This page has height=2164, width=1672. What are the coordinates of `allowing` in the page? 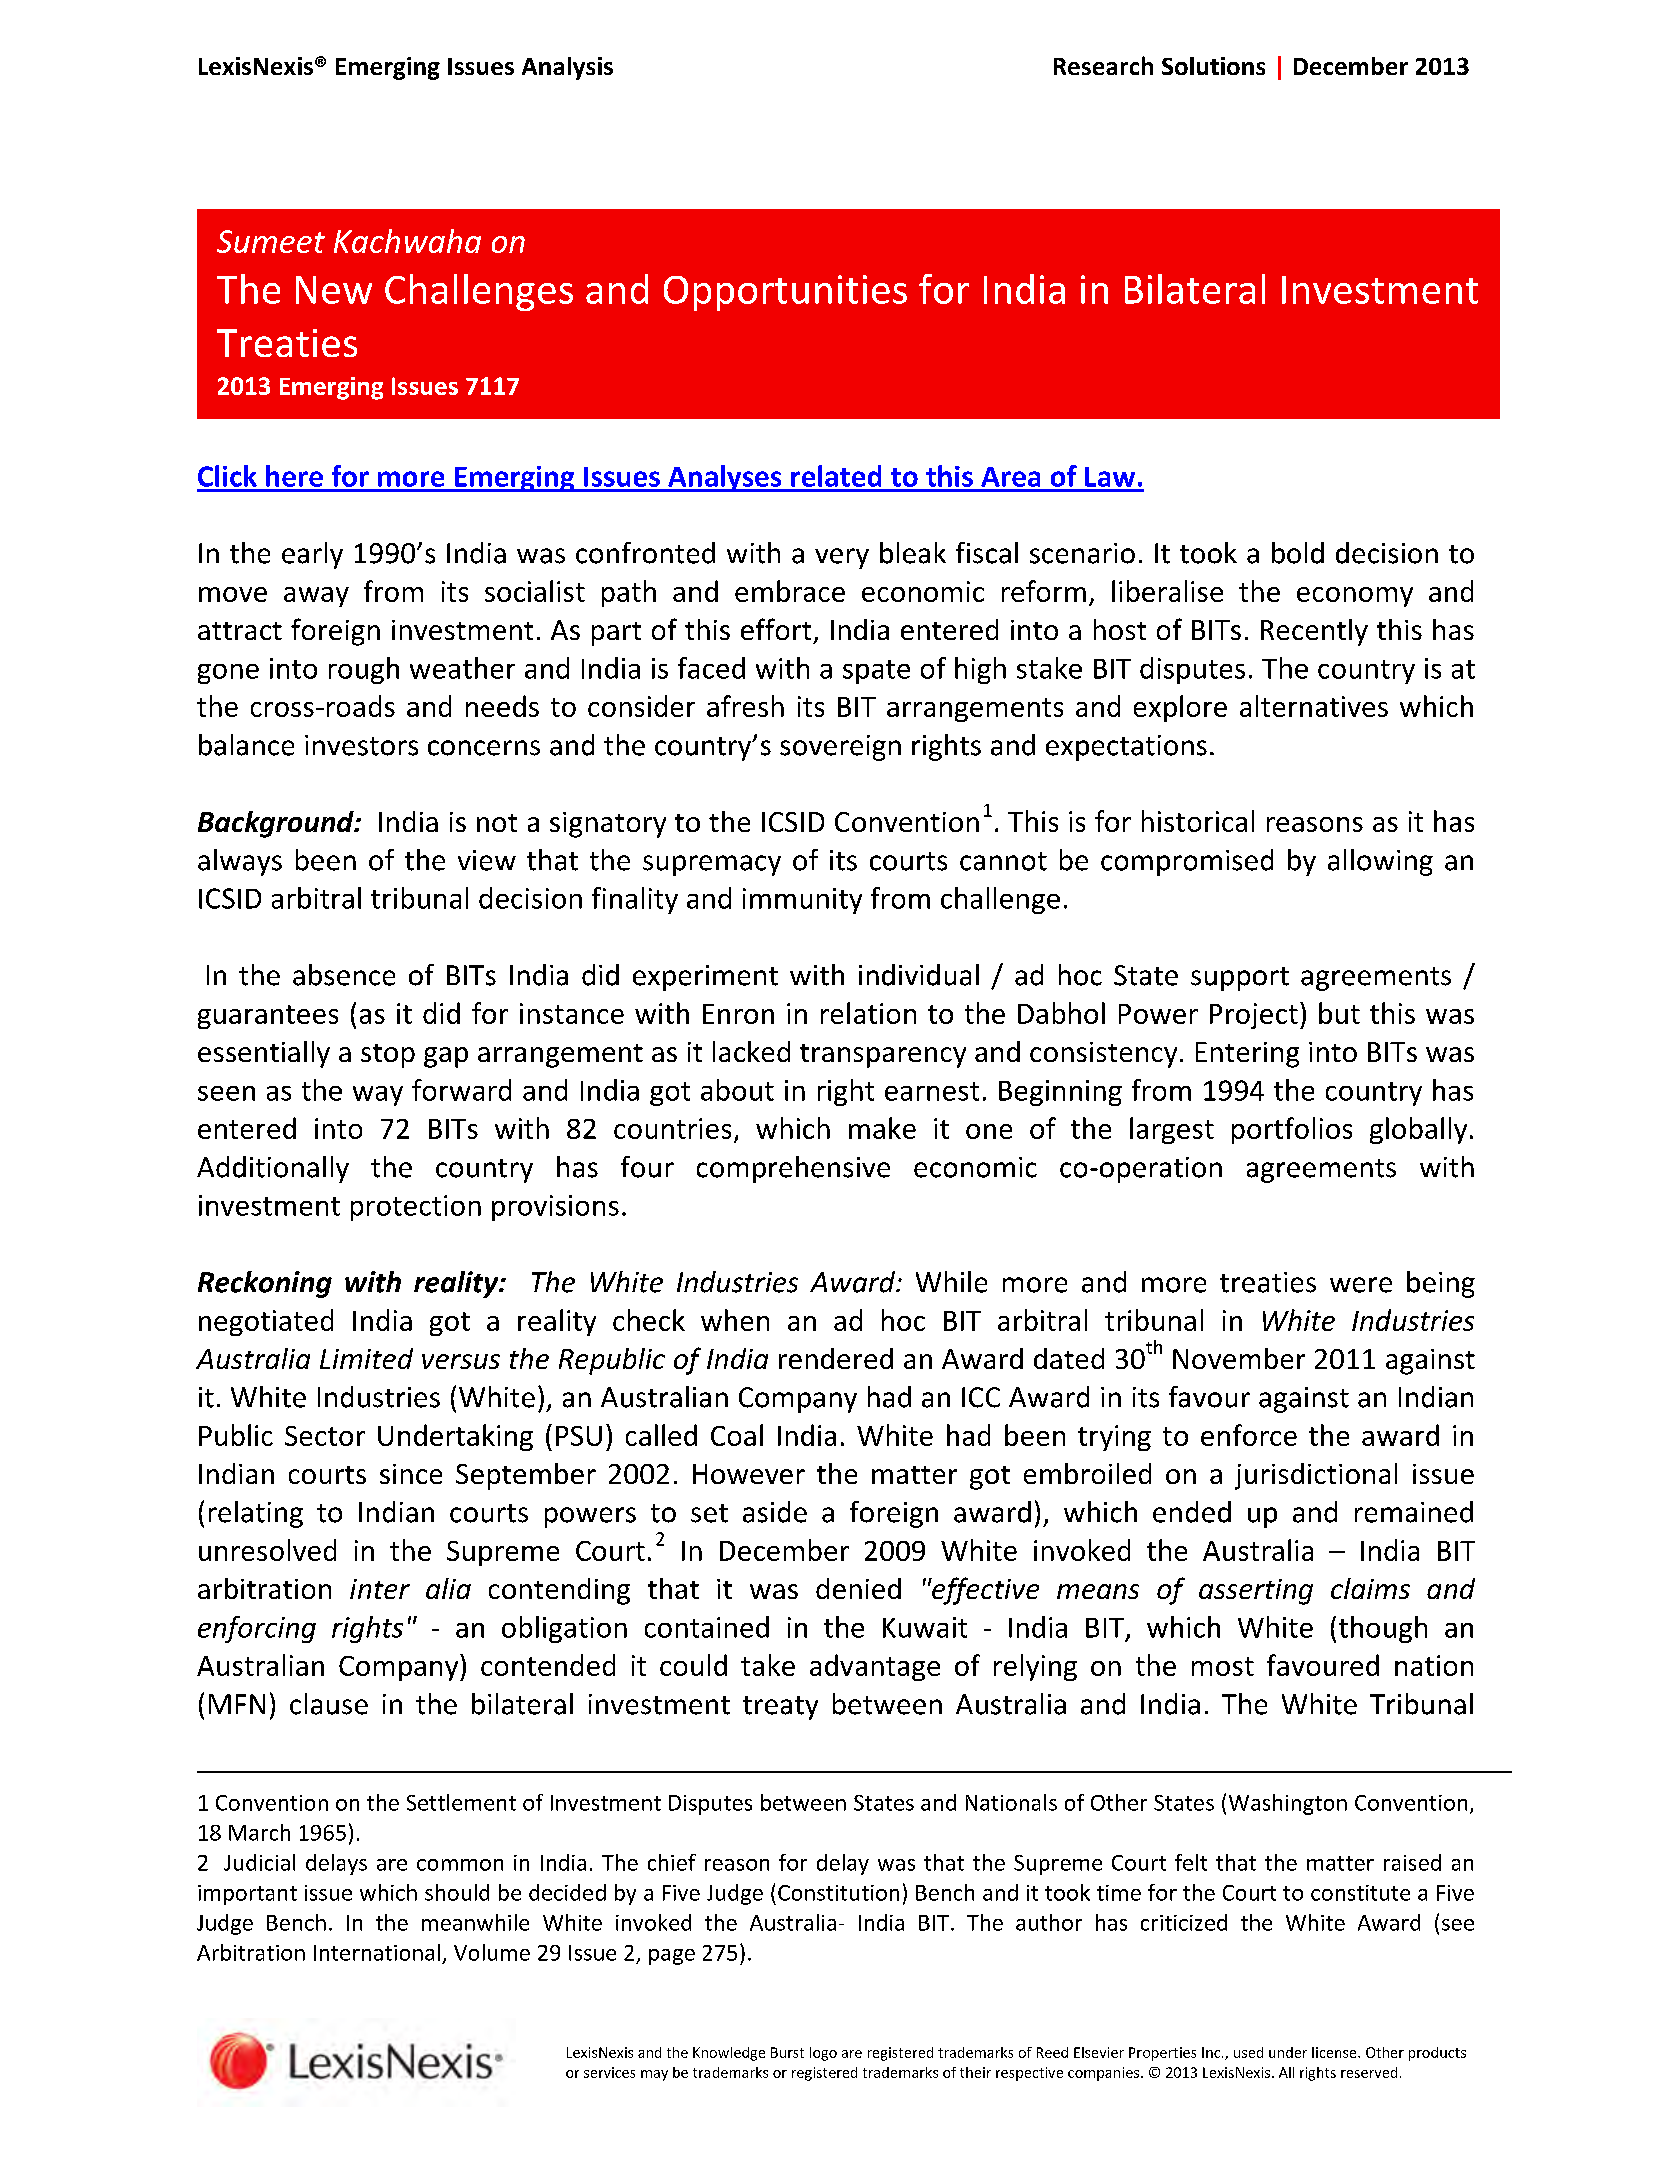 It's located at (1380, 862).
